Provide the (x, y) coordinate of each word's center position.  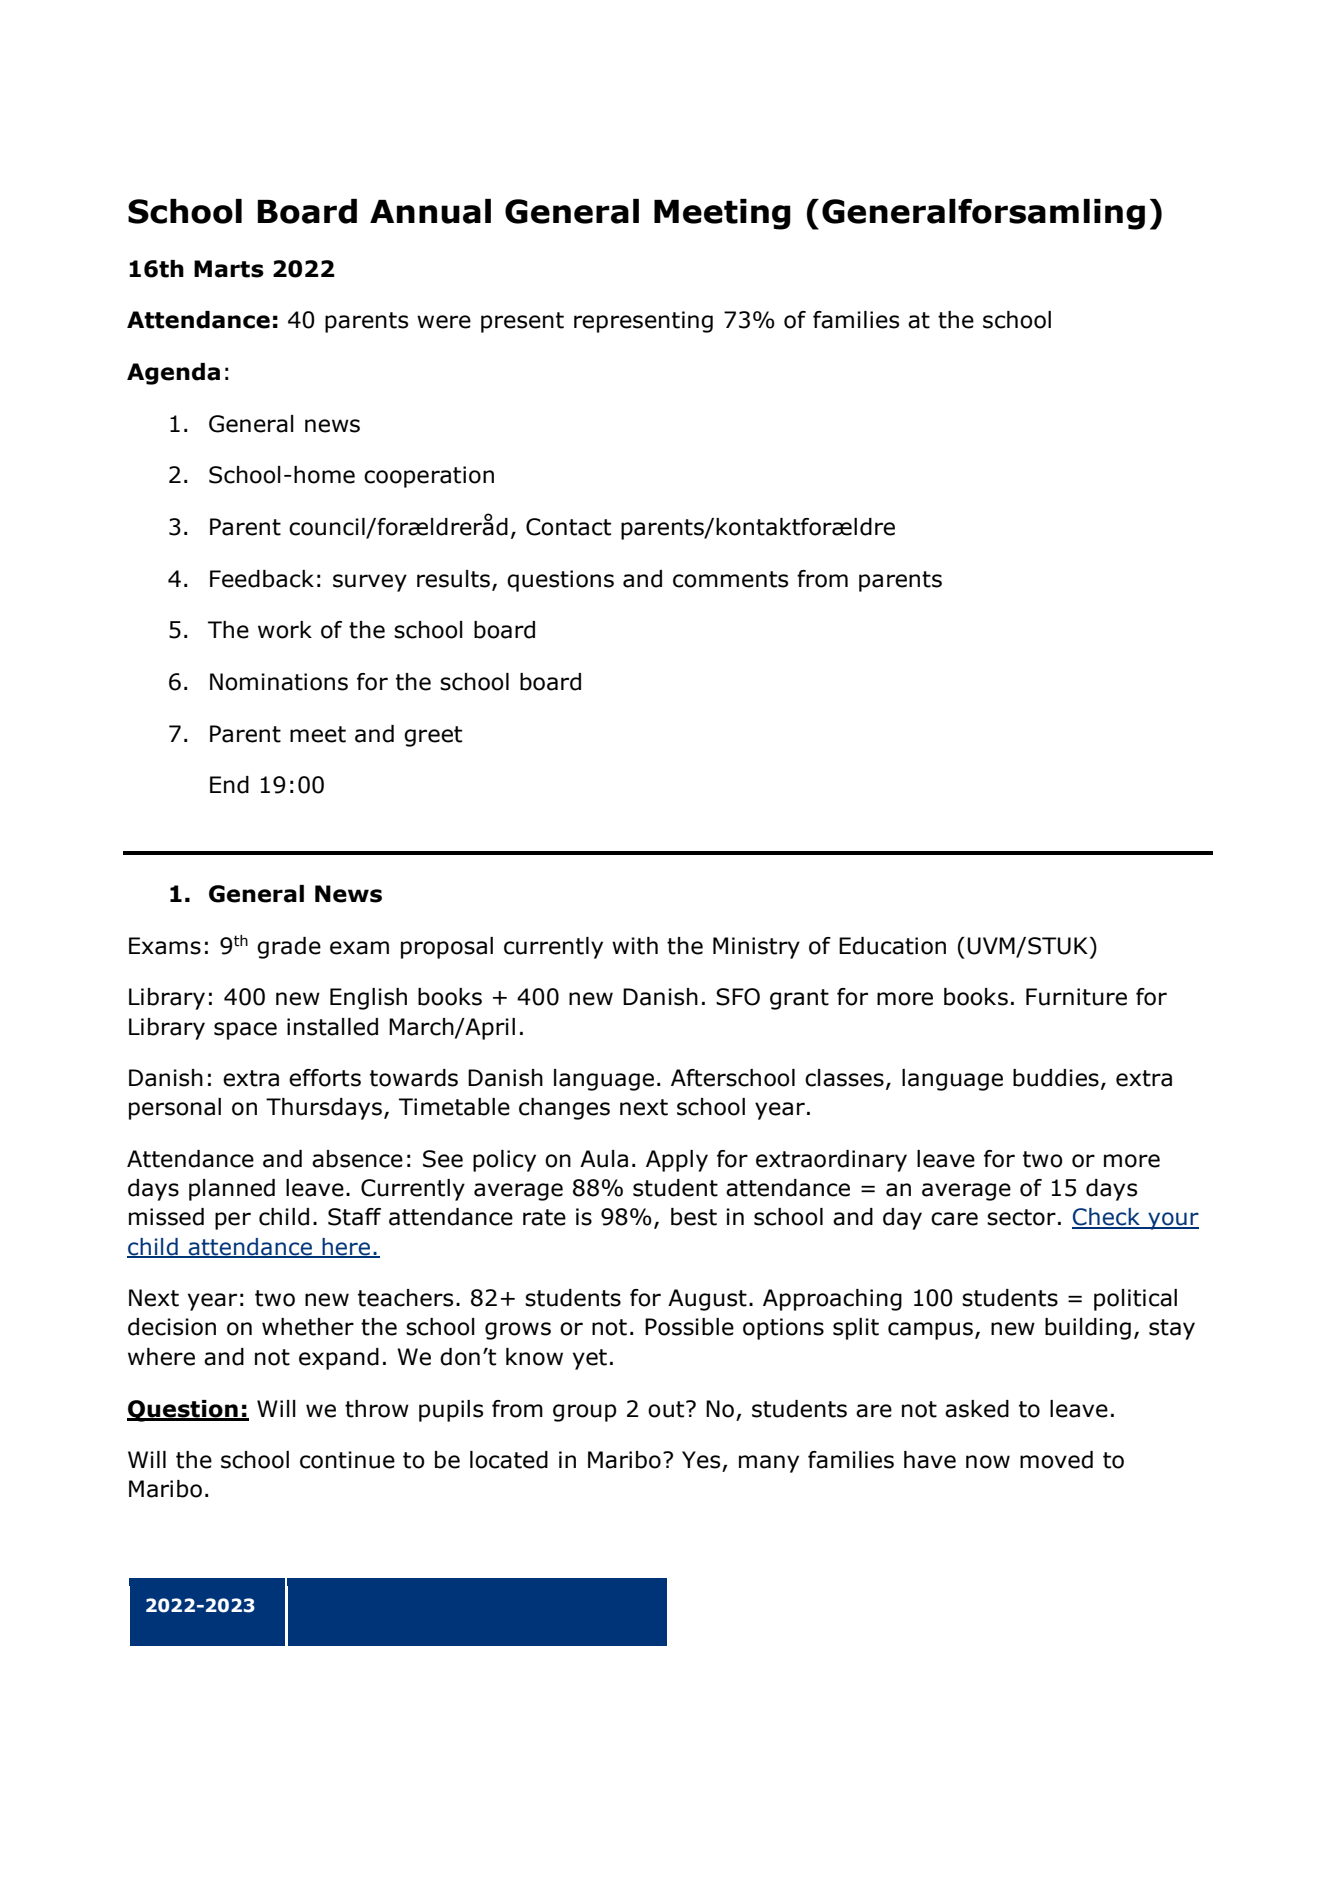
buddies (1056, 1078)
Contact (568, 527)
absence (357, 1159)
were (444, 322)
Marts (229, 269)
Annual (430, 211)
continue (347, 1460)
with (635, 946)
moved (1056, 1460)
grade (289, 948)
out (667, 1409)
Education (892, 946)
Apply (677, 1161)
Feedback (262, 579)
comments (730, 579)
